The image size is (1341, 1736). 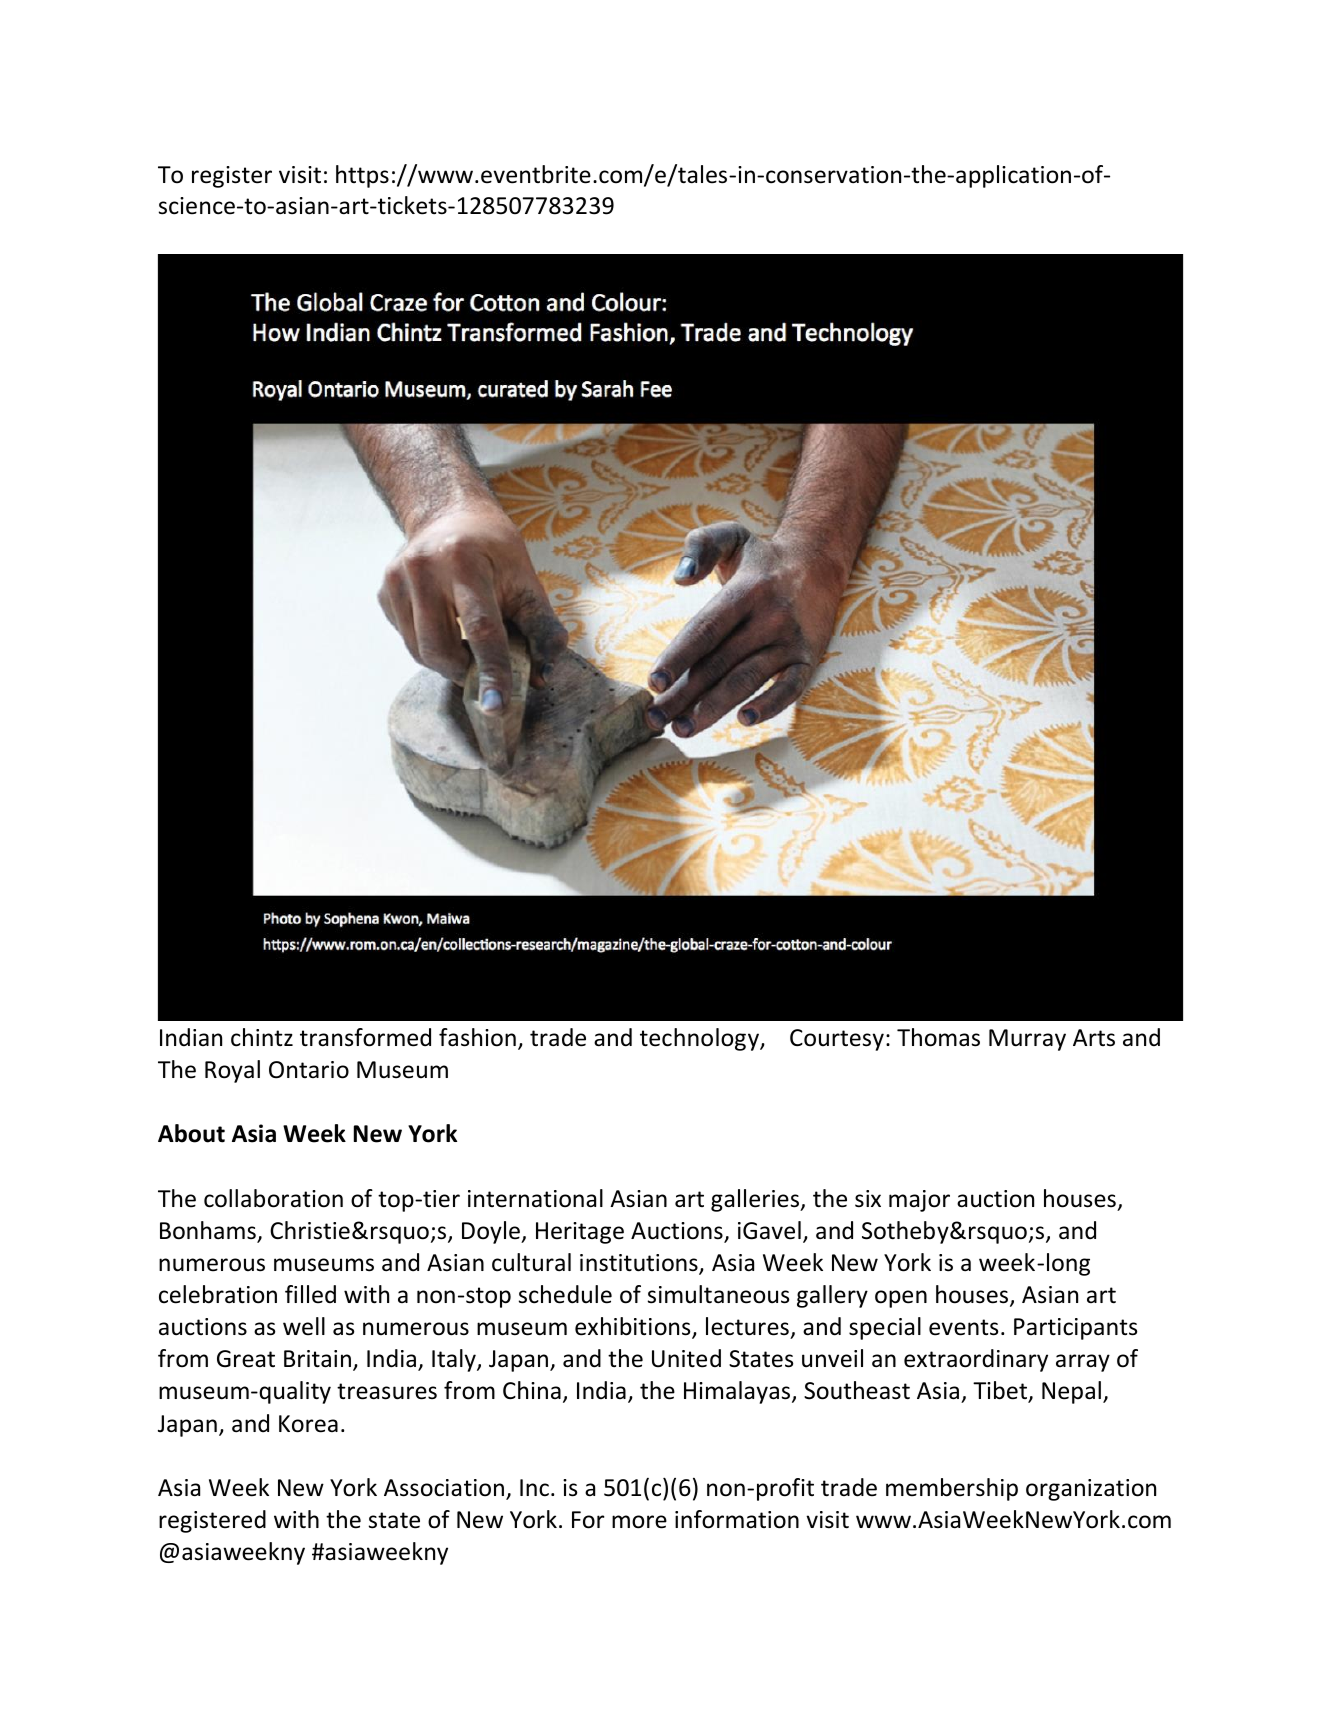 I want to click on open, so click(x=901, y=1299).
